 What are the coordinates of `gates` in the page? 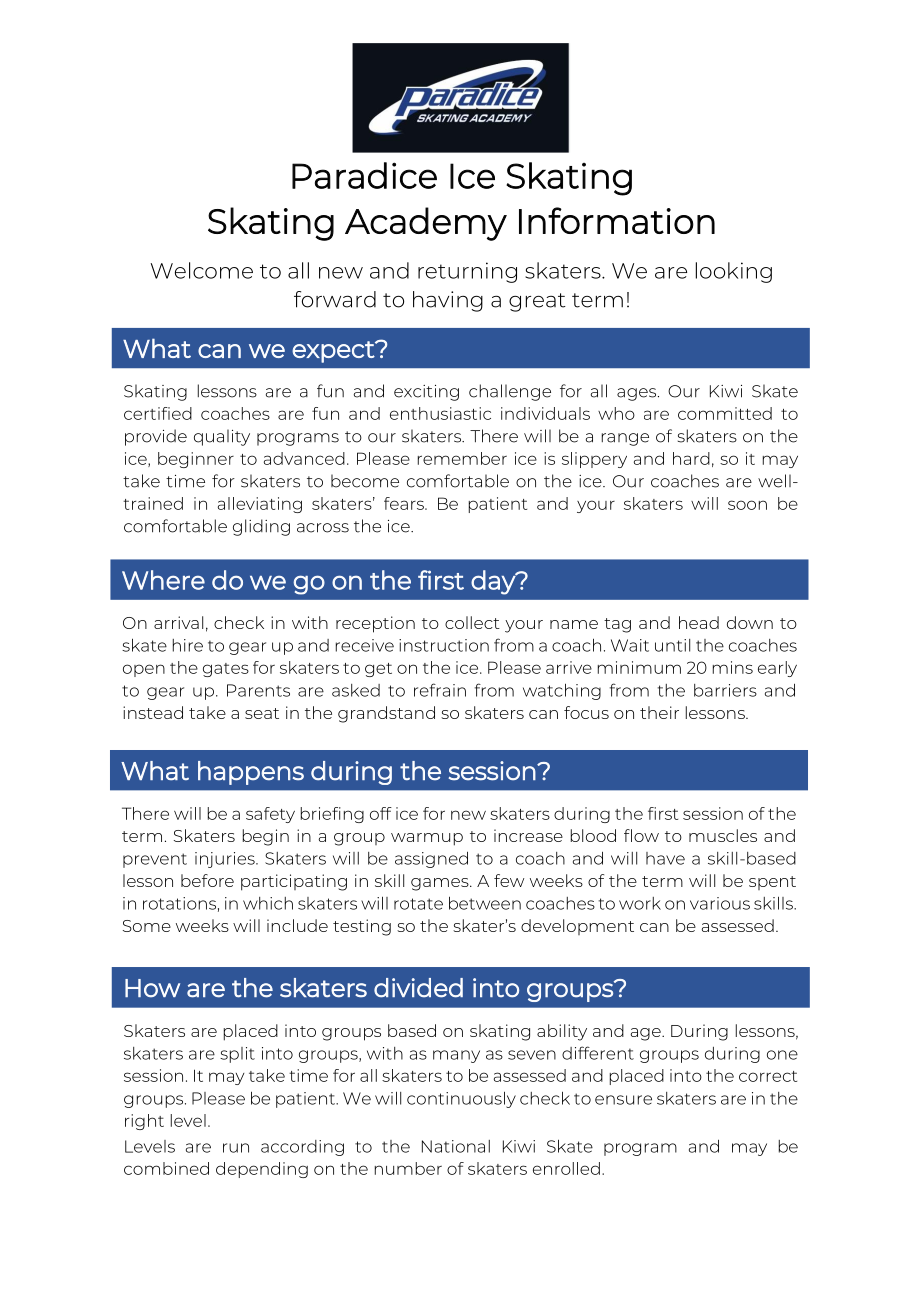 It's located at (226, 670).
